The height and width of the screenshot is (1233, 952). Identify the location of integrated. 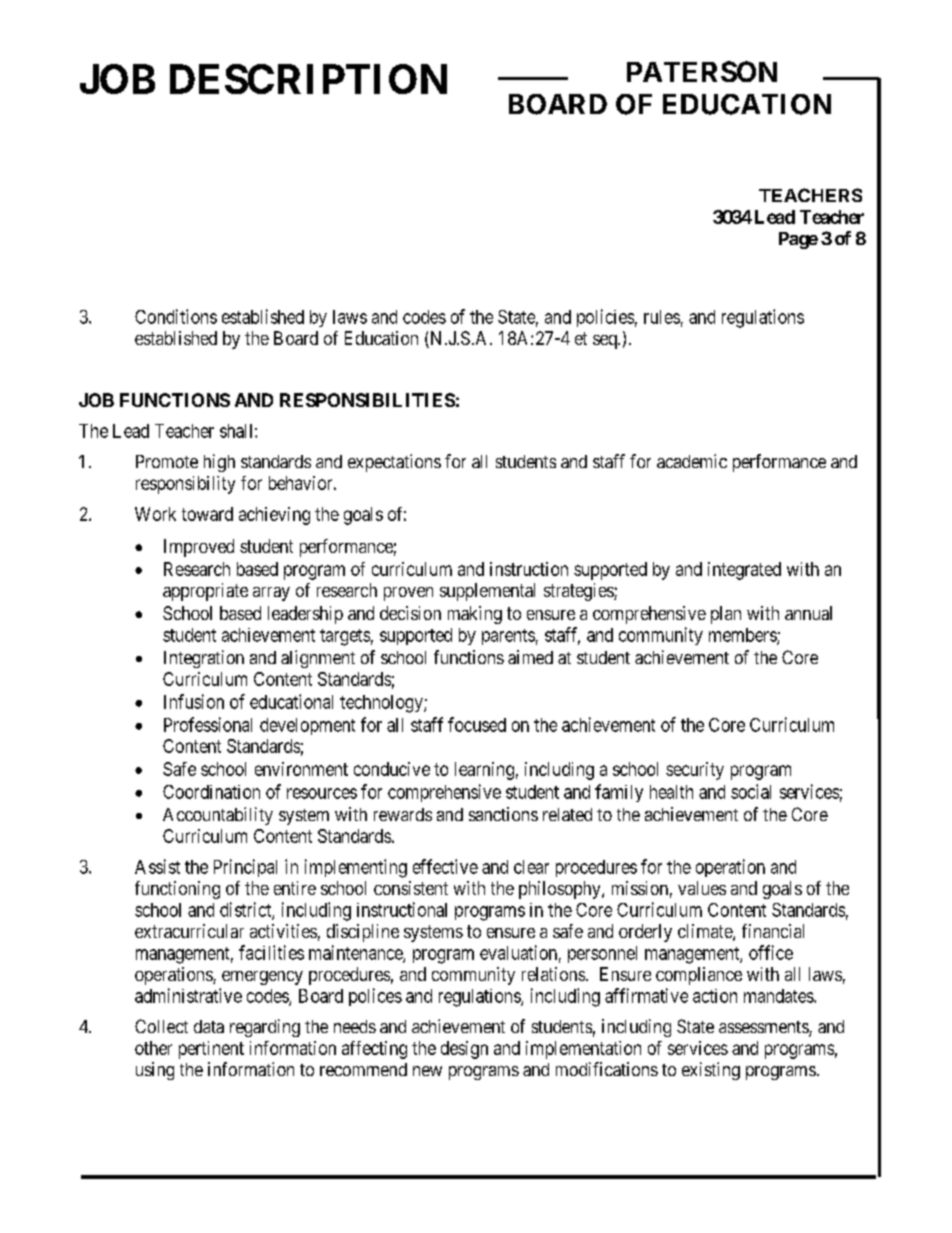
(744, 571).
